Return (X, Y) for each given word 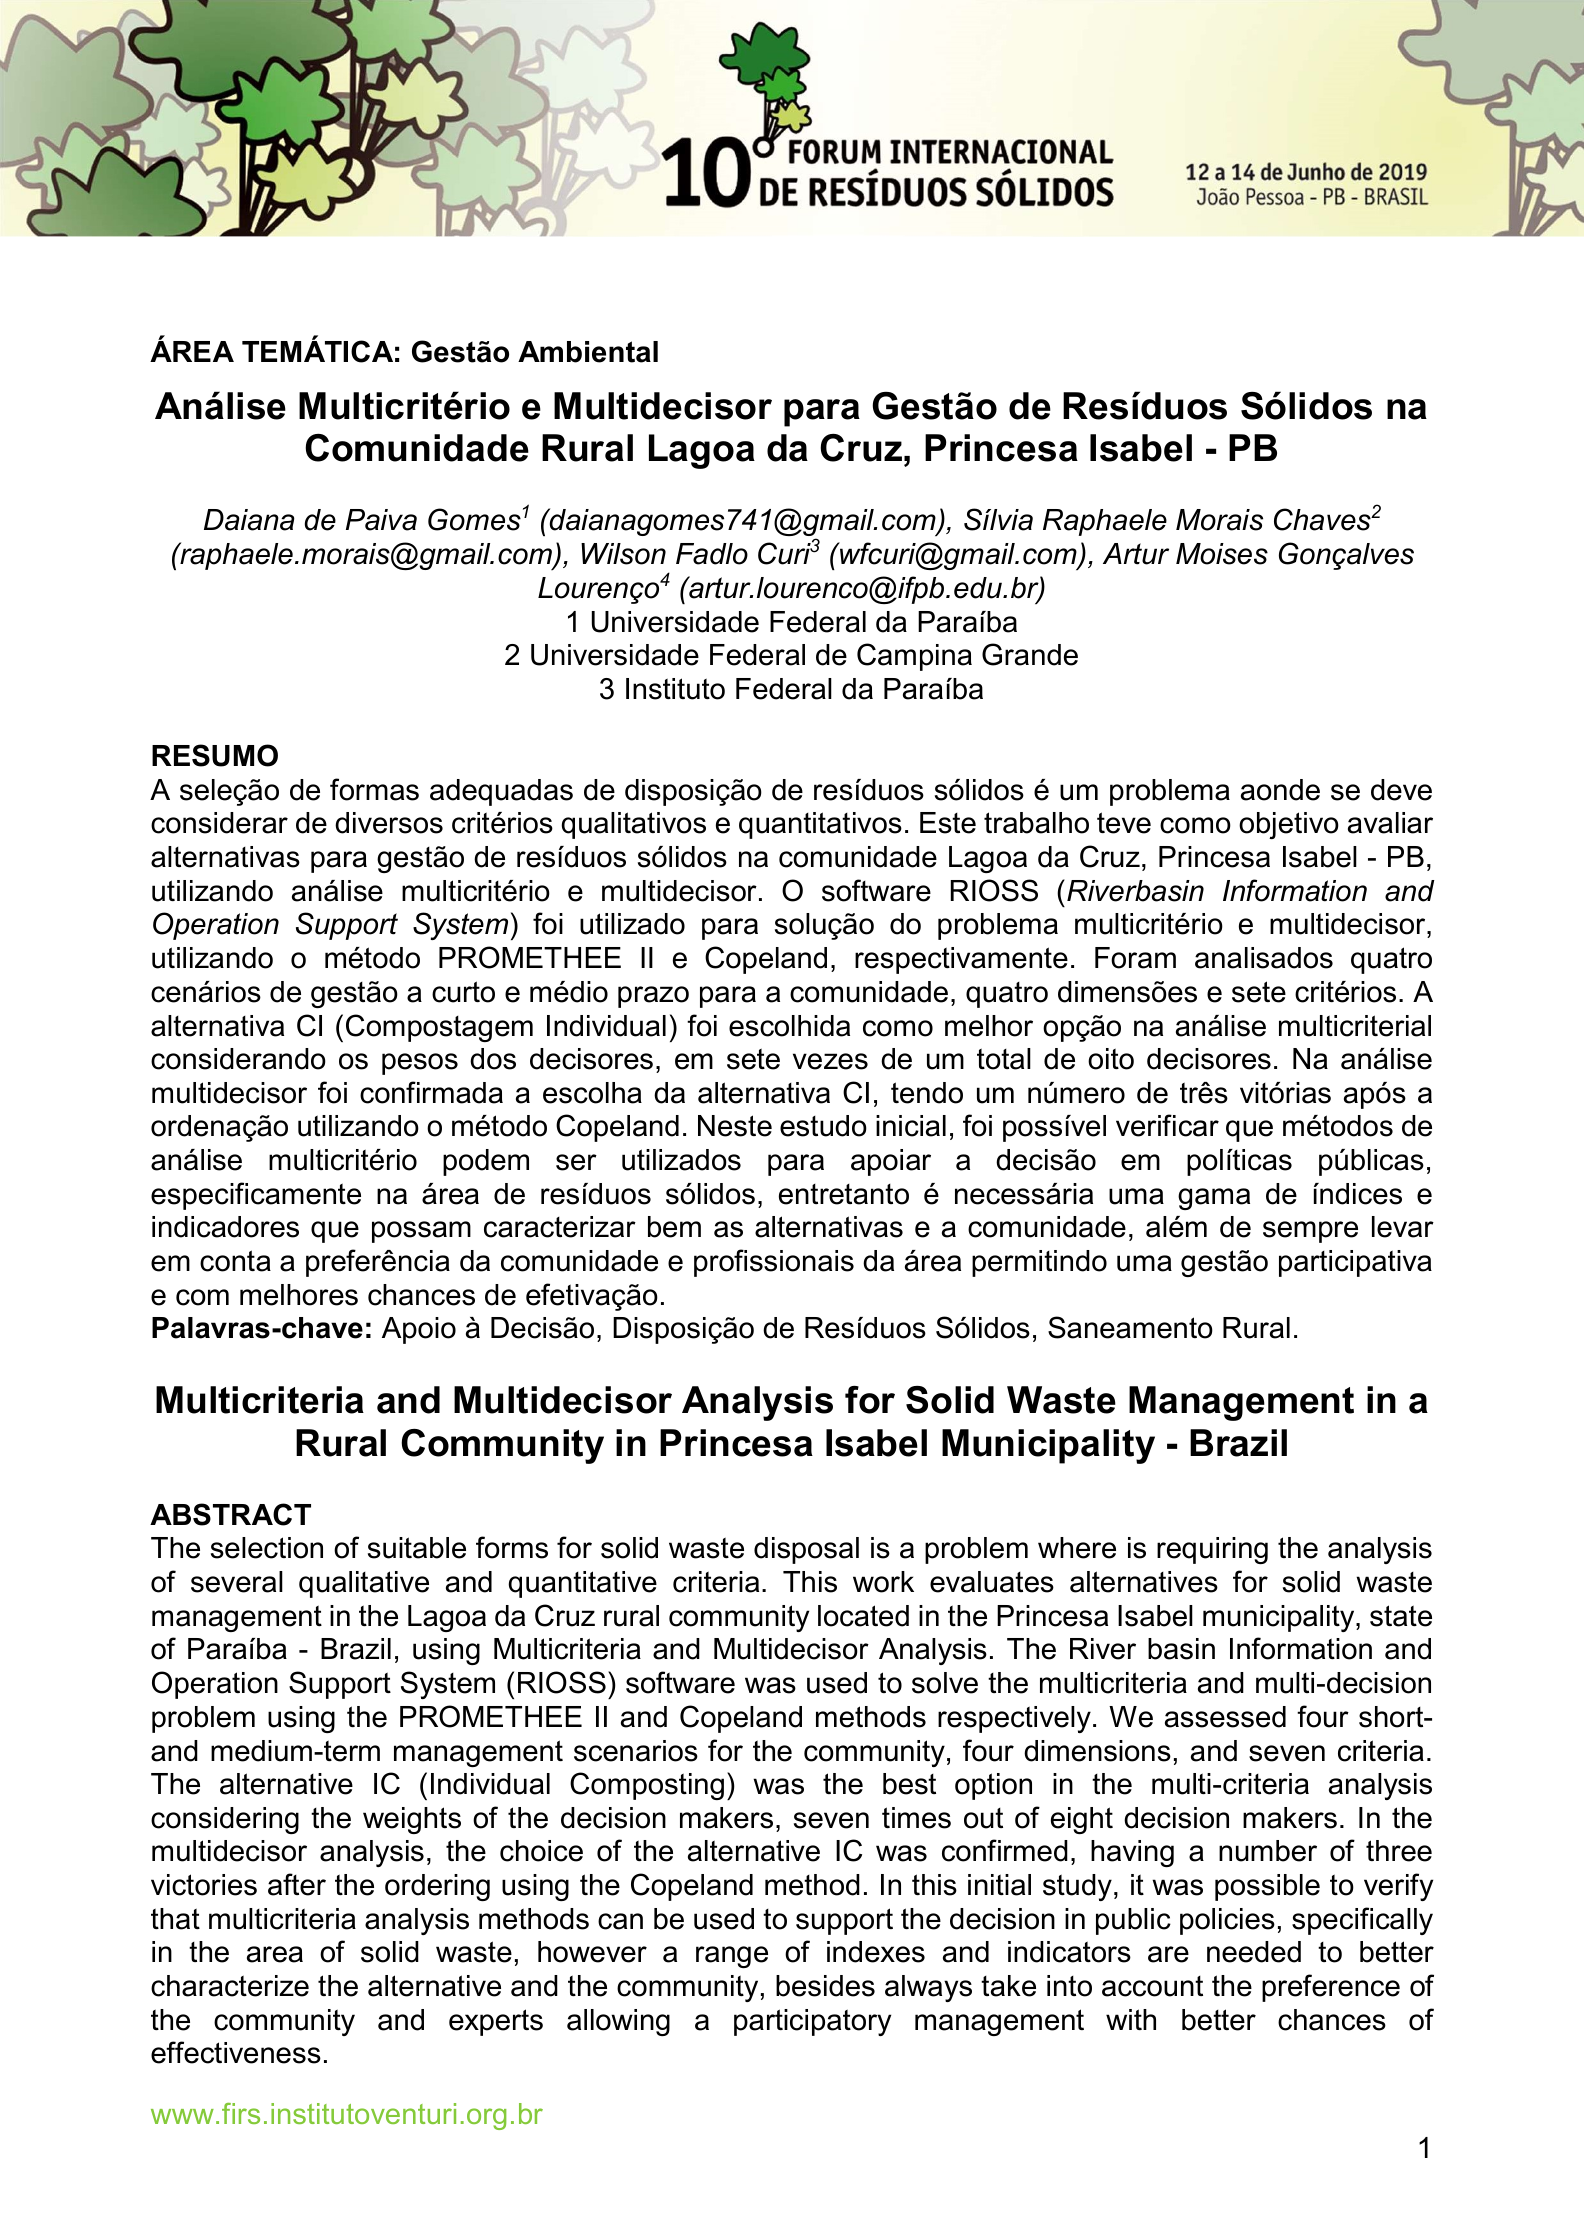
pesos (420, 1064)
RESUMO (215, 755)
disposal (806, 1550)
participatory (812, 2022)
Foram (1135, 958)
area (275, 1954)
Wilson (623, 554)
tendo (927, 1093)
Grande (1030, 654)
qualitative (364, 1584)
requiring (1212, 1550)
